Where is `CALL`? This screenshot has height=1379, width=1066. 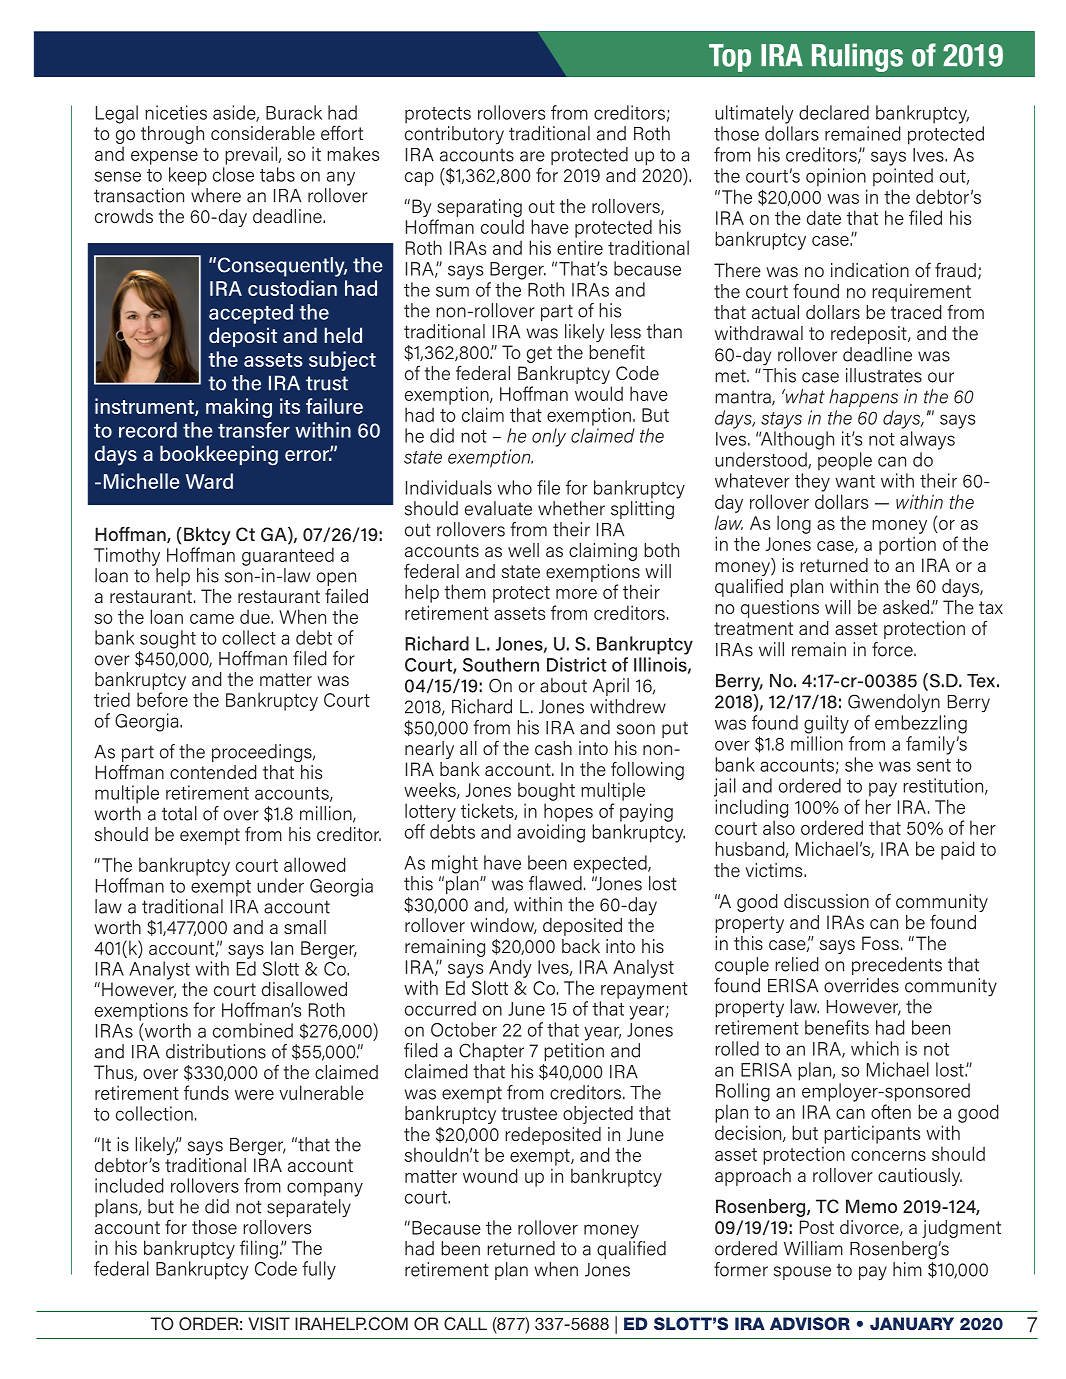
CALL is located at coordinates (465, 1324).
